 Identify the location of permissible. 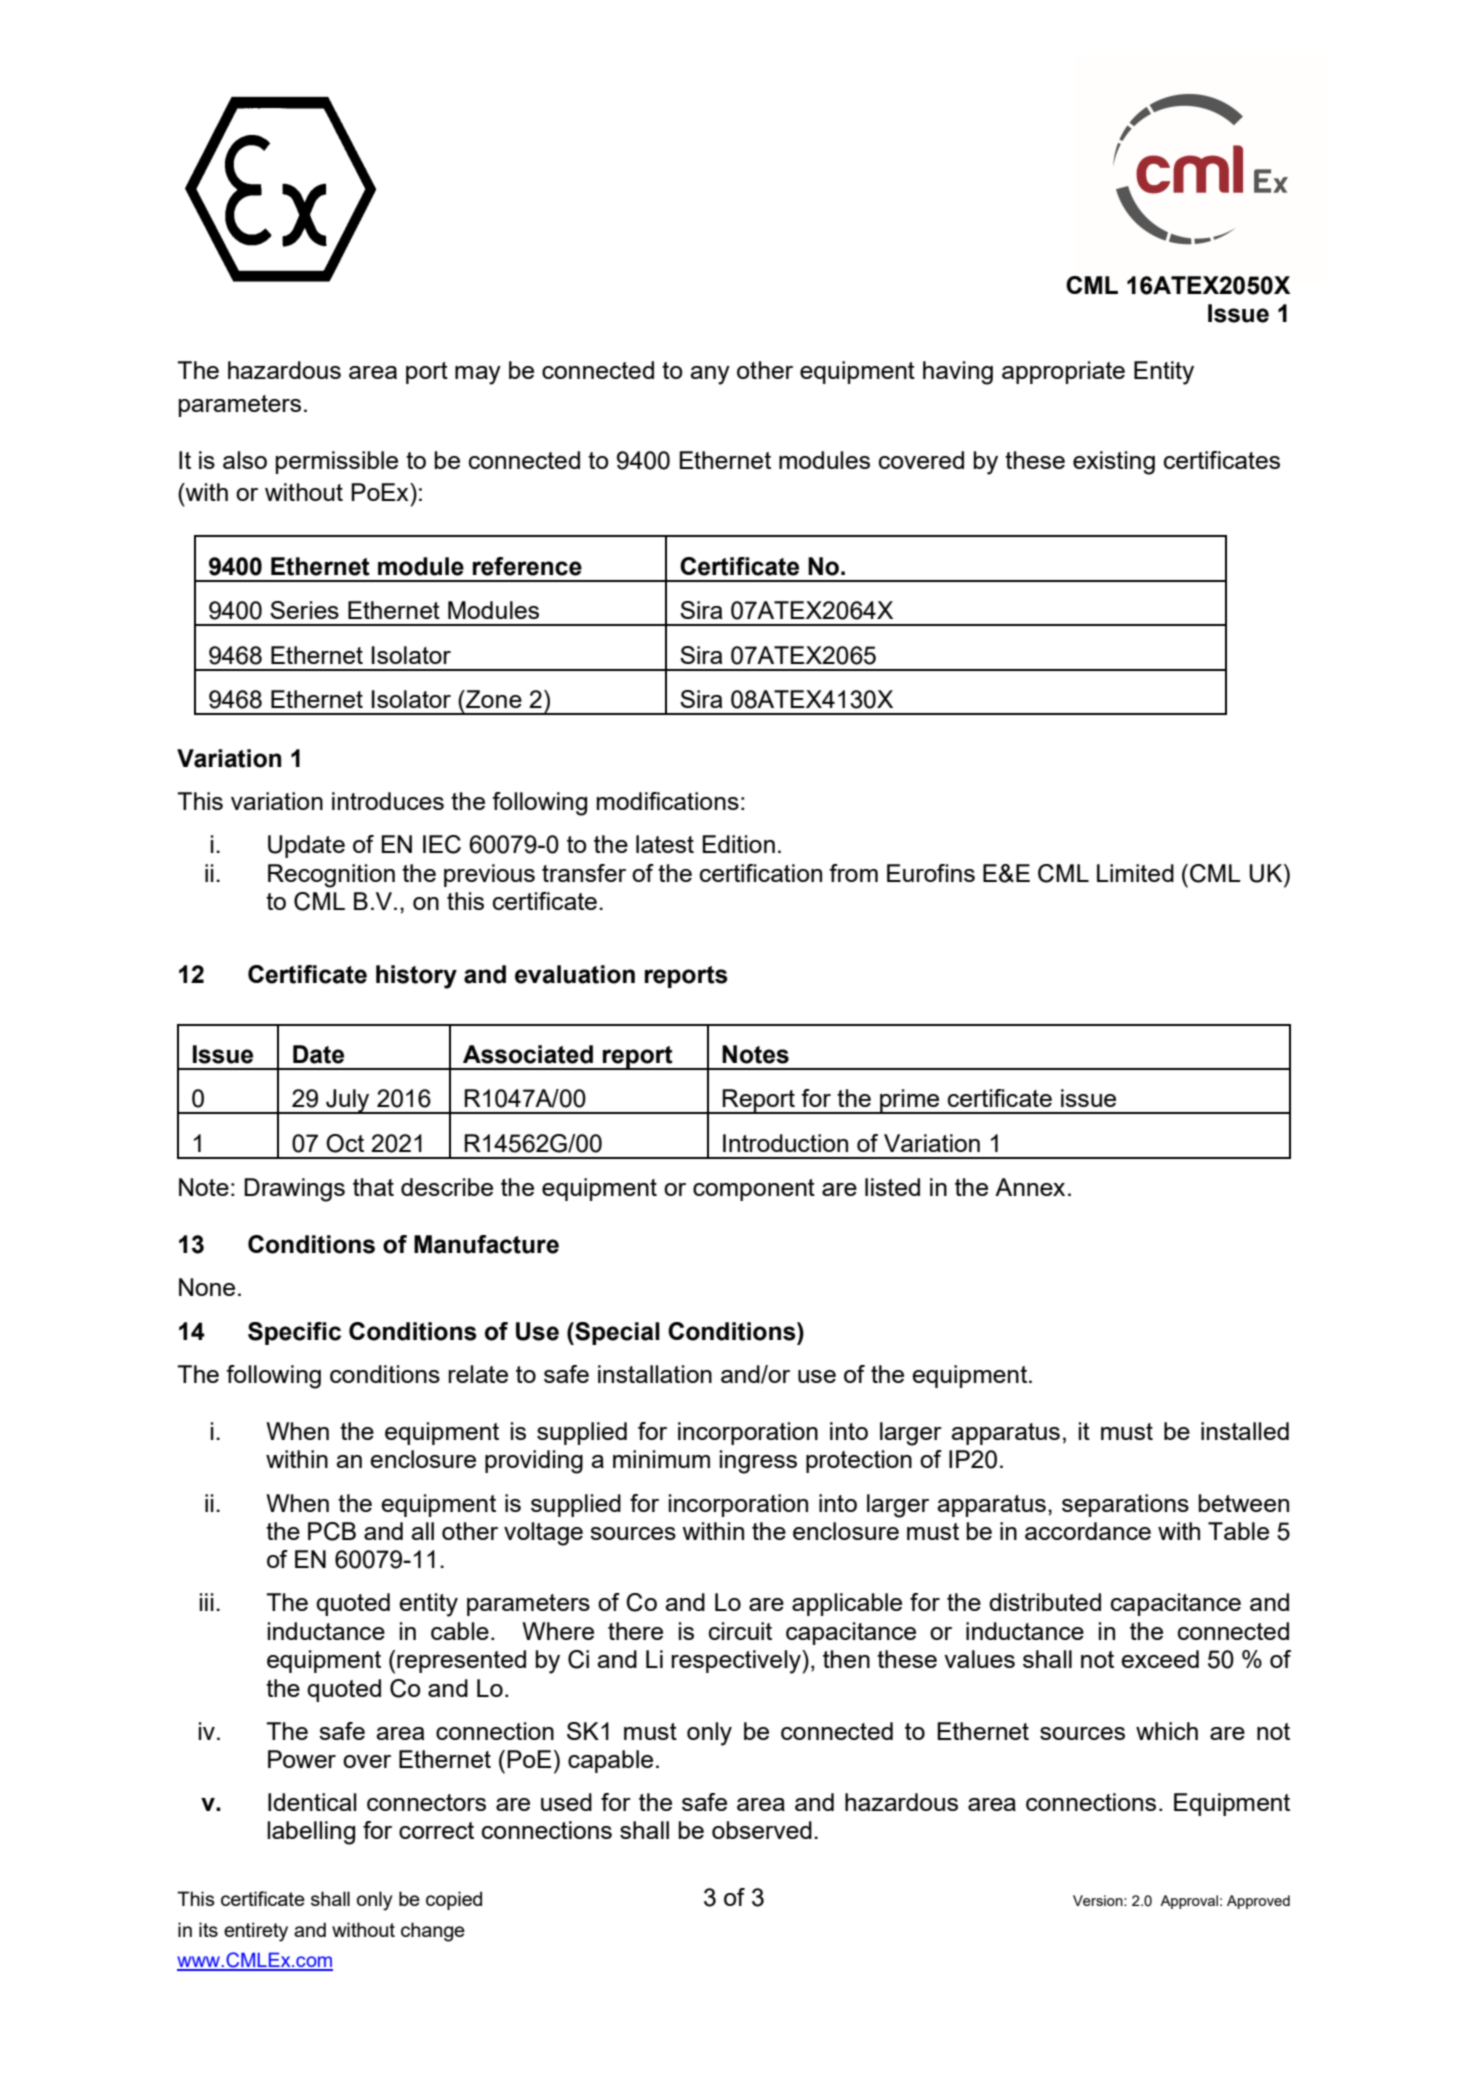
(337, 462).
